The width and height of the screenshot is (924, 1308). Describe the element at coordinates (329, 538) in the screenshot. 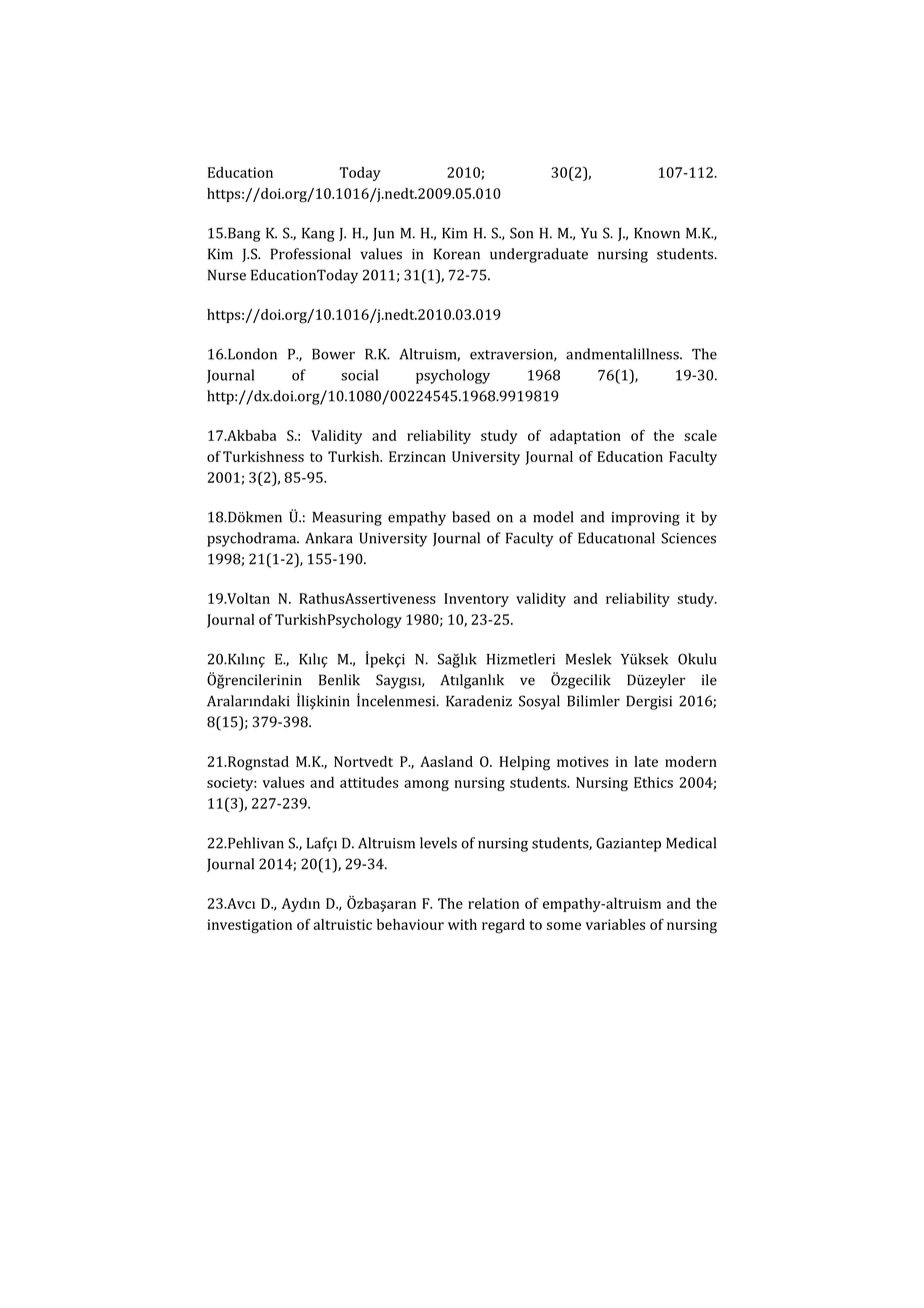

I see `Ankara` at that location.
